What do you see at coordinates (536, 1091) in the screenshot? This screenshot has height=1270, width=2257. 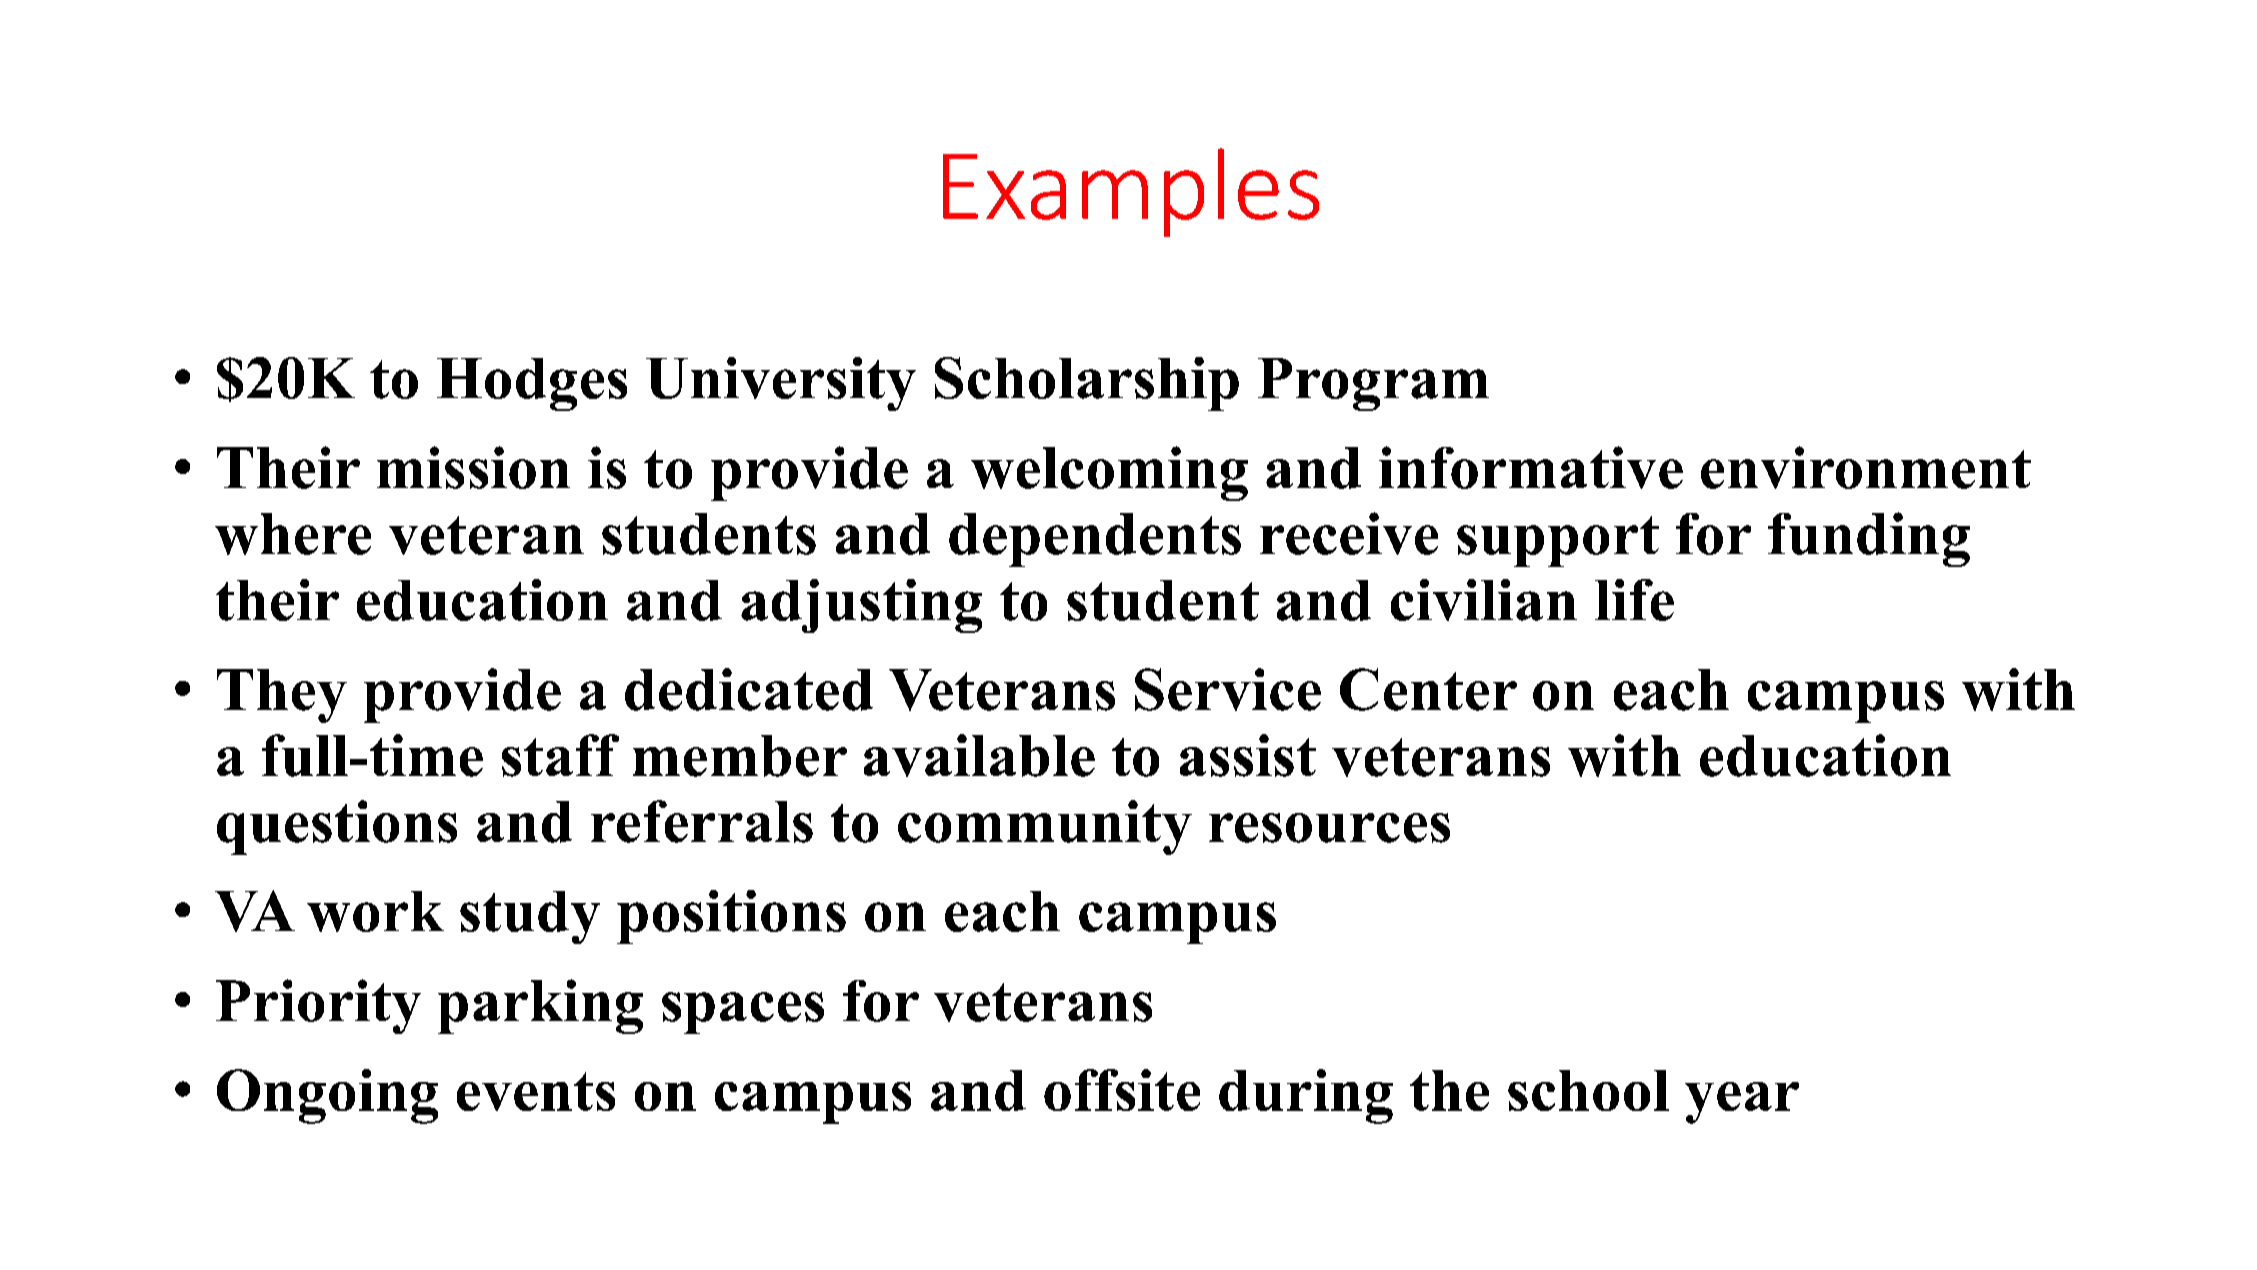 I see `events` at bounding box center [536, 1091].
